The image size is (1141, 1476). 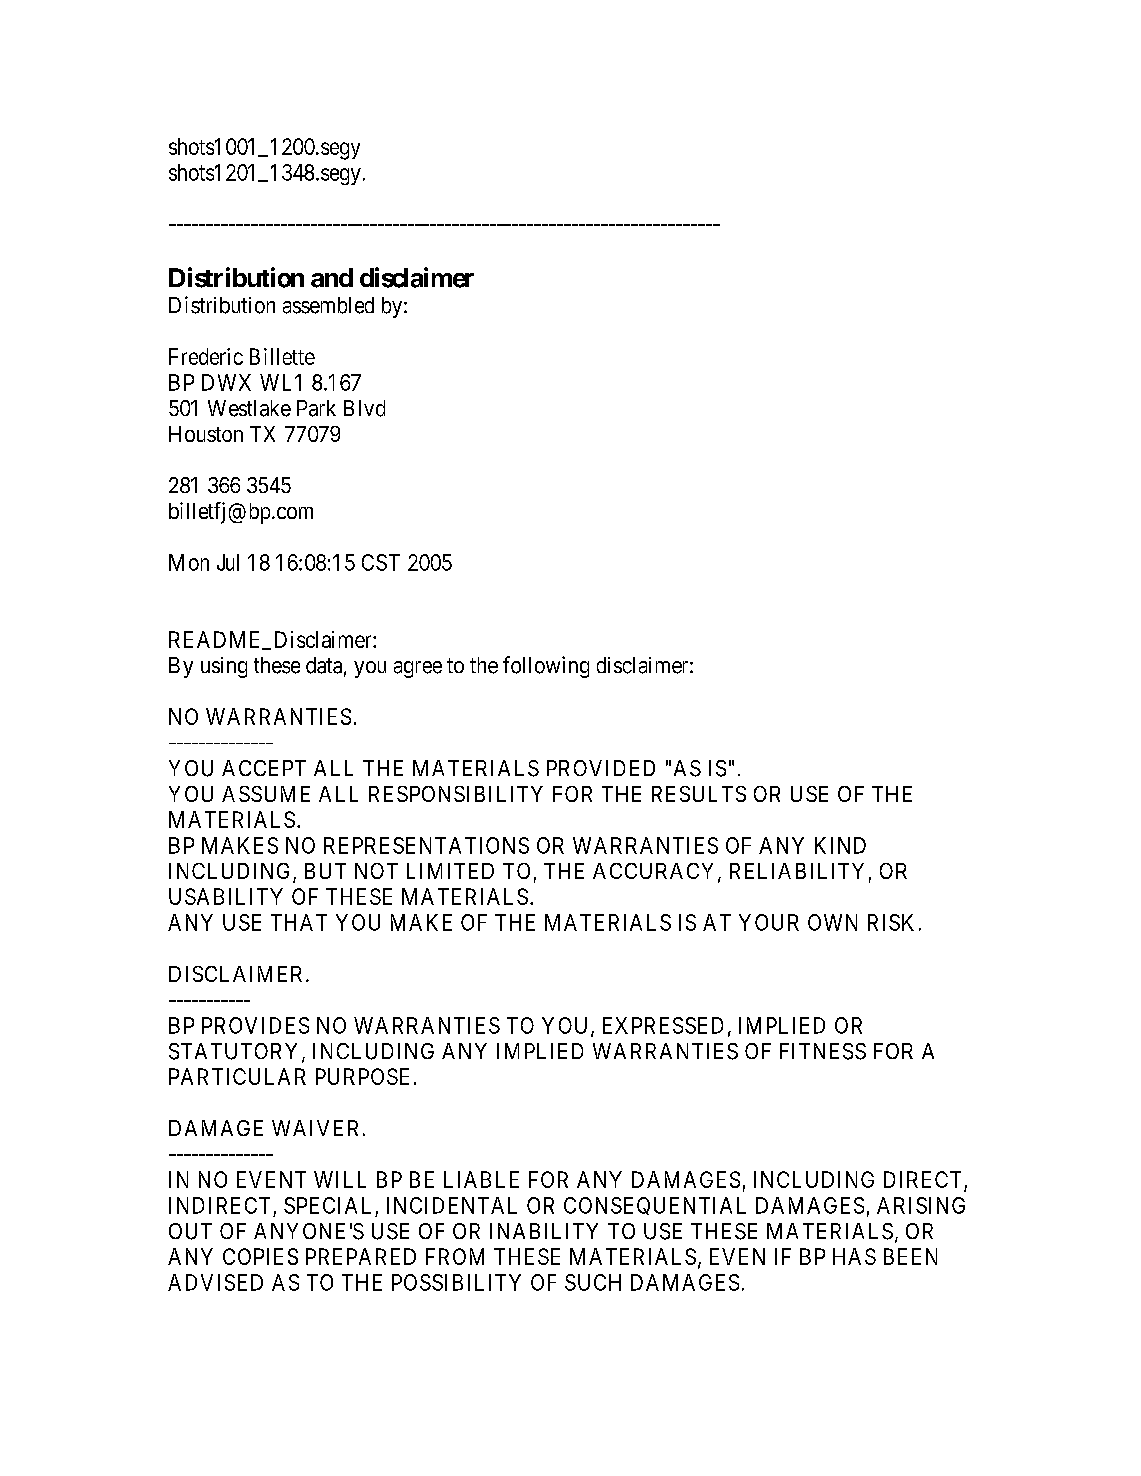 What do you see at coordinates (264, 768) in the page?
I see `ACCEPT` at bounding box center [264, 768].
